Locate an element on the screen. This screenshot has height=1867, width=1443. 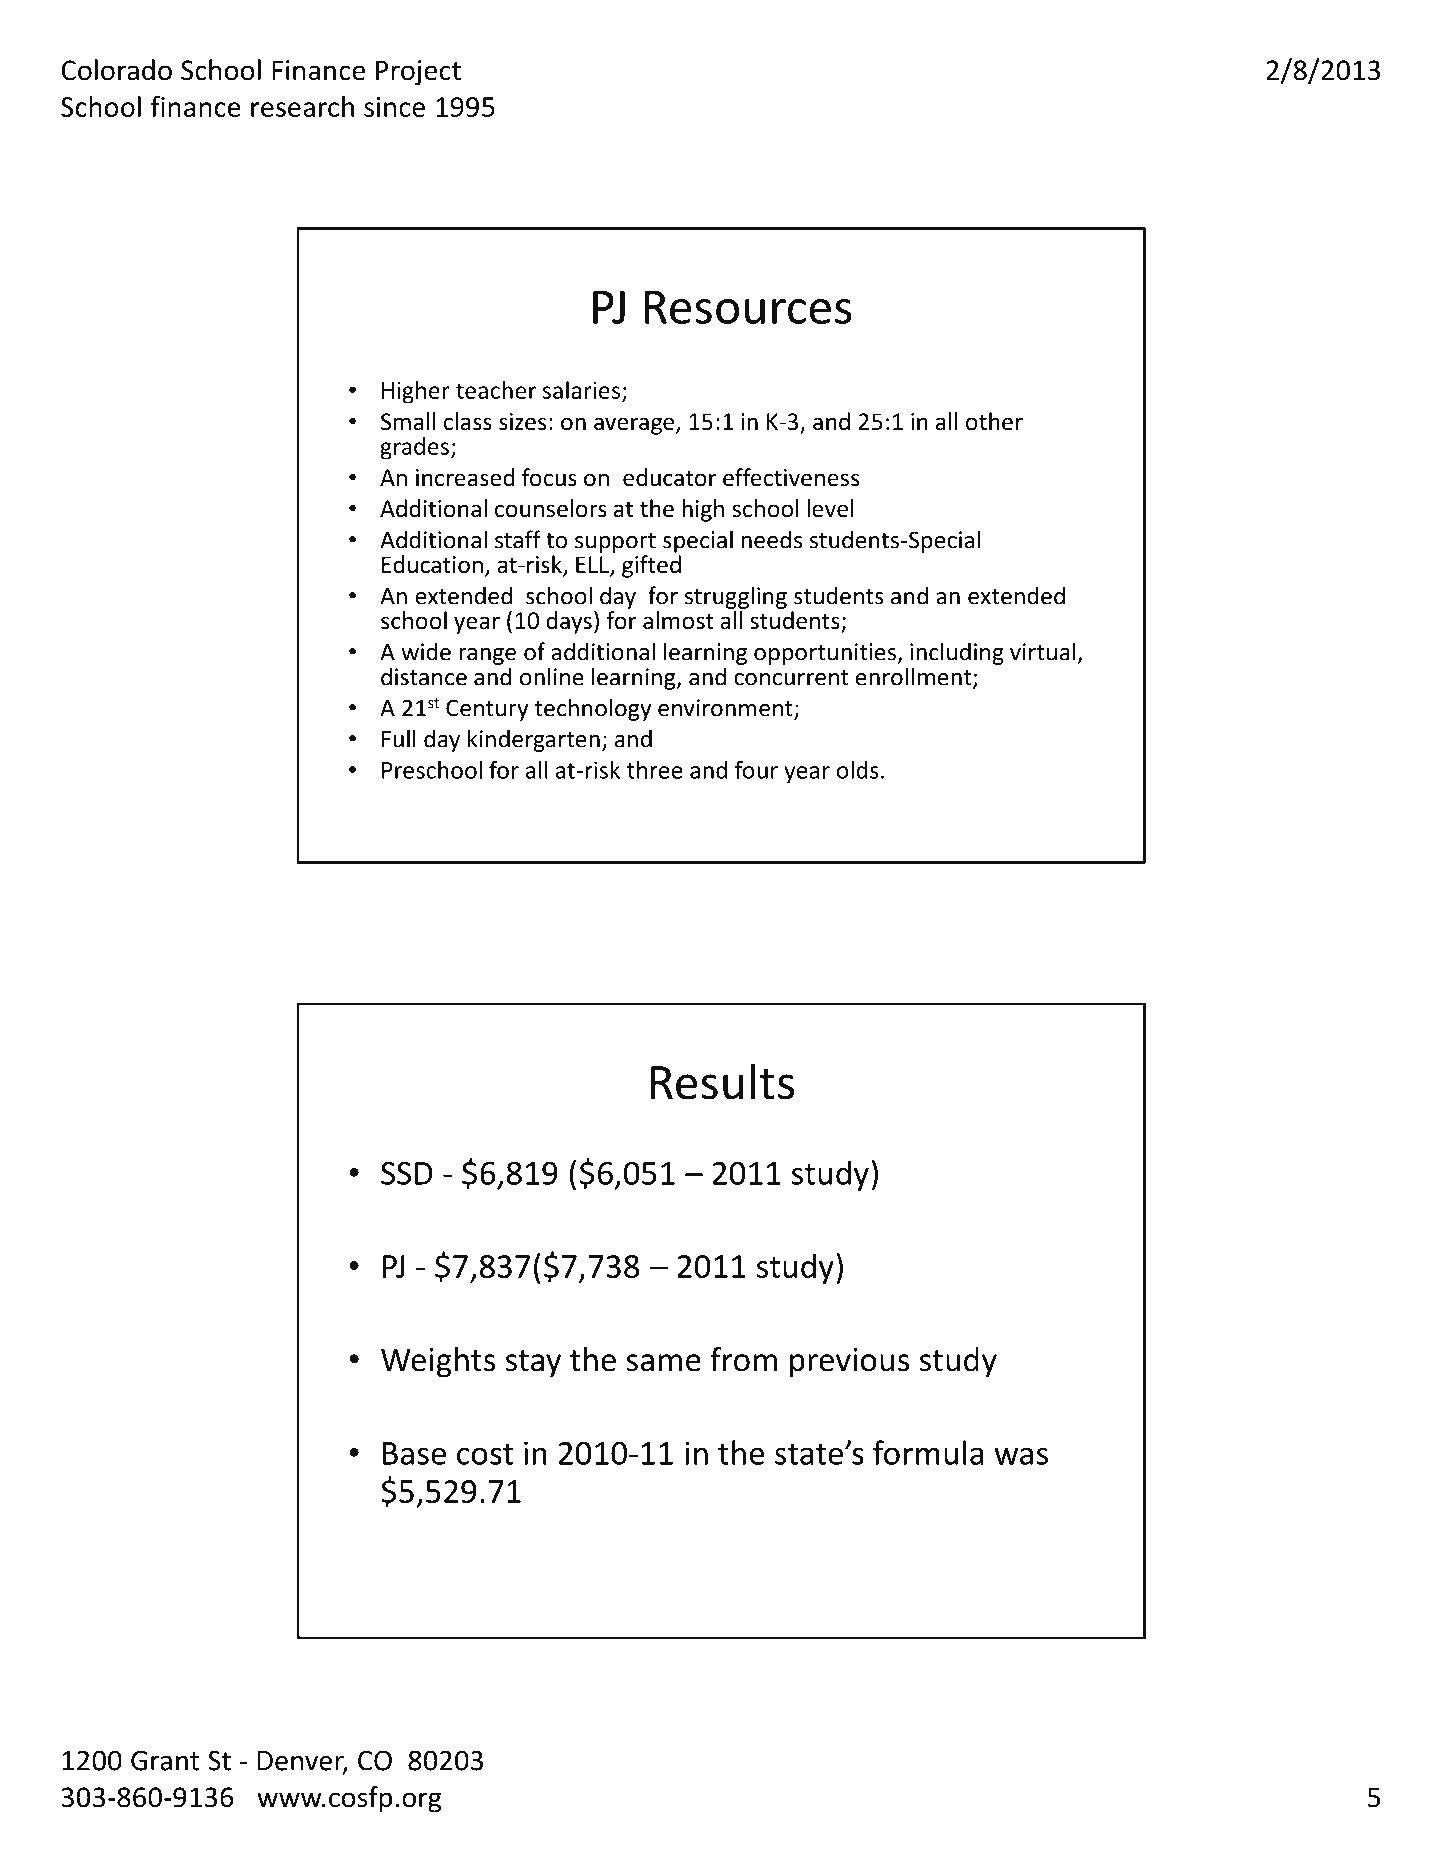
counselors is located at coordinates (551, 508).
